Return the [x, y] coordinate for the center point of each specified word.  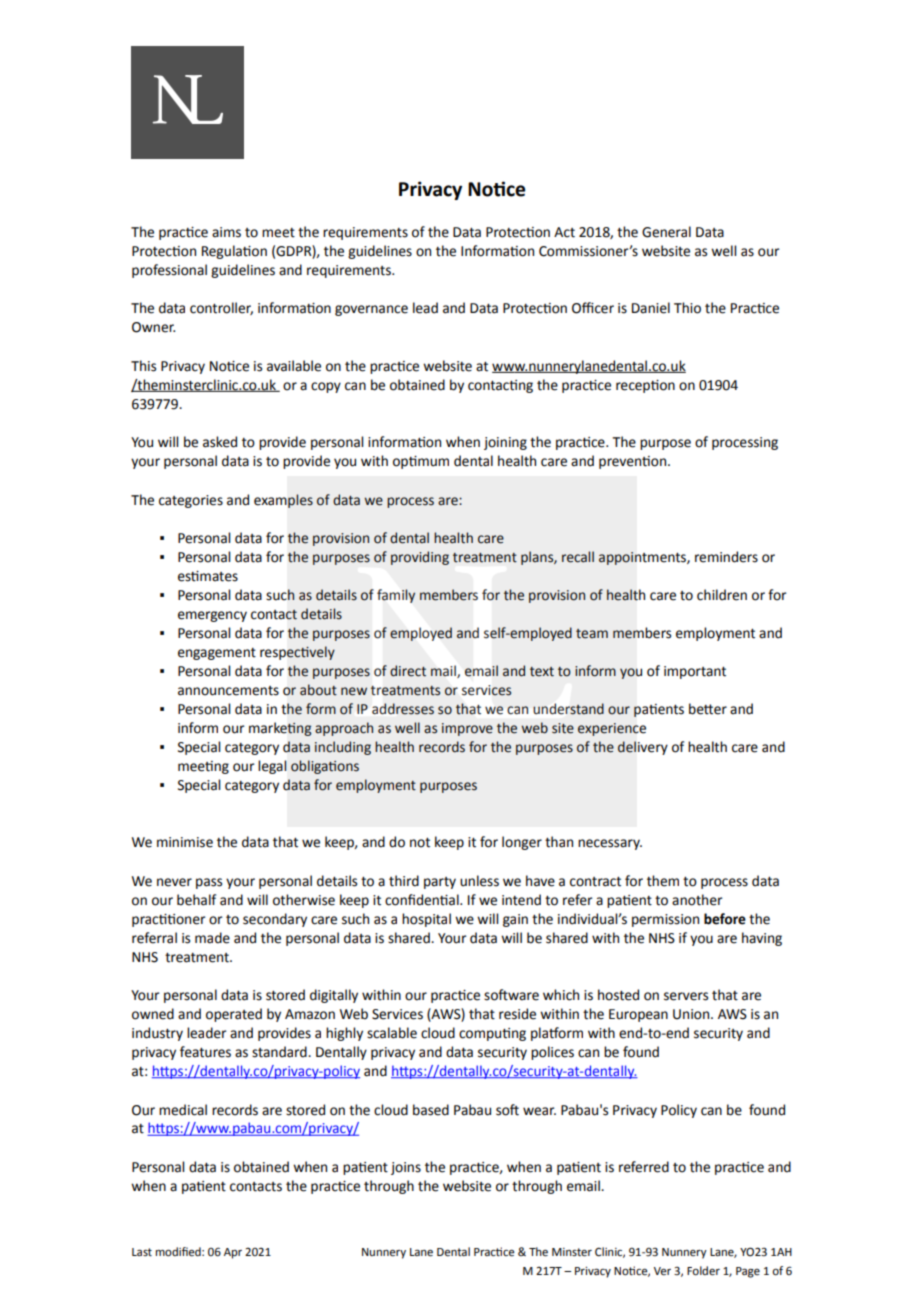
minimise [185, 842]
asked [220, 442]
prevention [634, 462]
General [666, 232]
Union [692, 1014]
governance [371, 310]
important [695, 672]
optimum [421, 462]
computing [492, 1034]
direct [408, 671]
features [205, 1052]
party [440, 883]
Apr [233, 1253]
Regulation [234, 252]
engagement [217, 654]
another [697, 900]
